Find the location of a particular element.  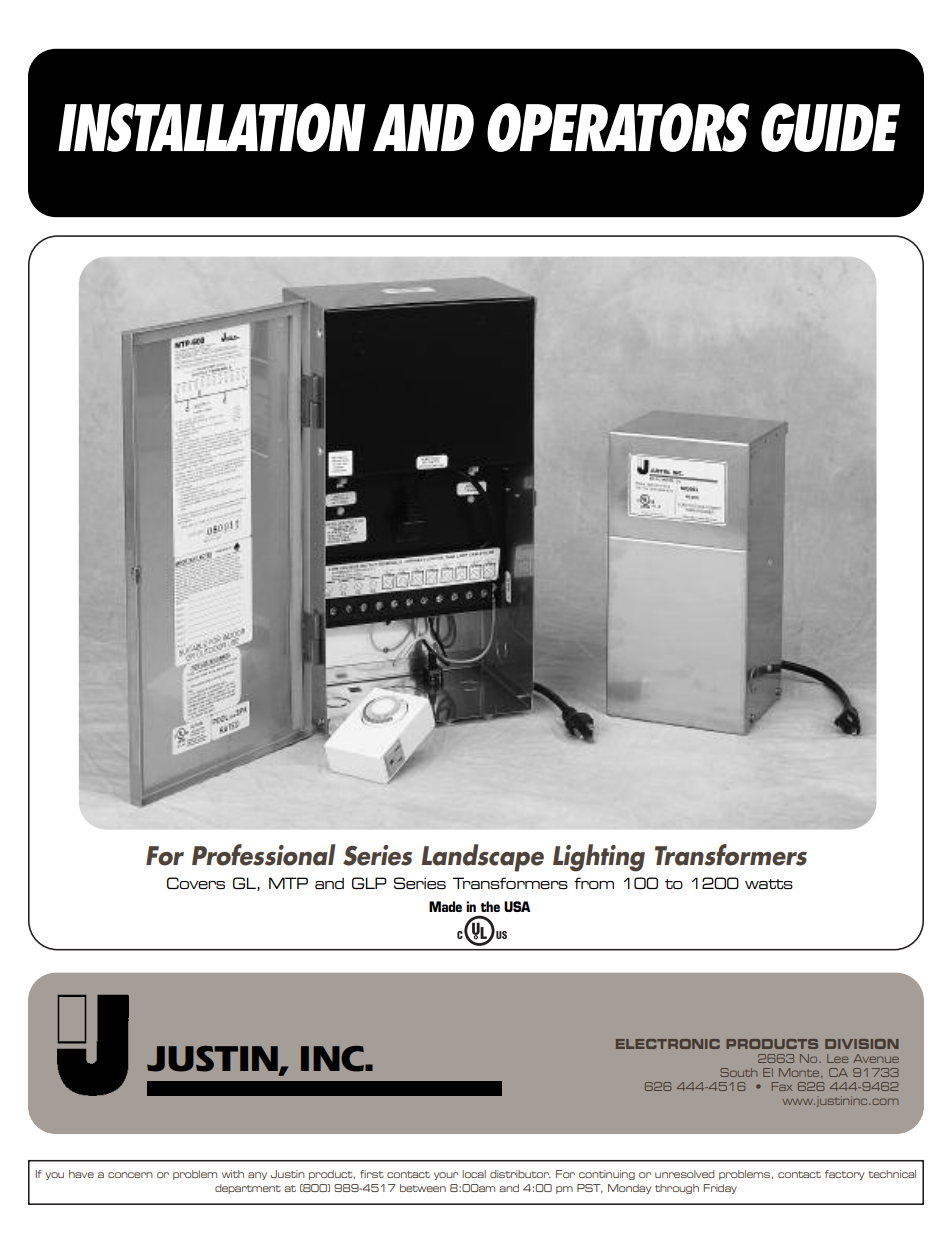

Professional is located at coordinates (264, 855).
